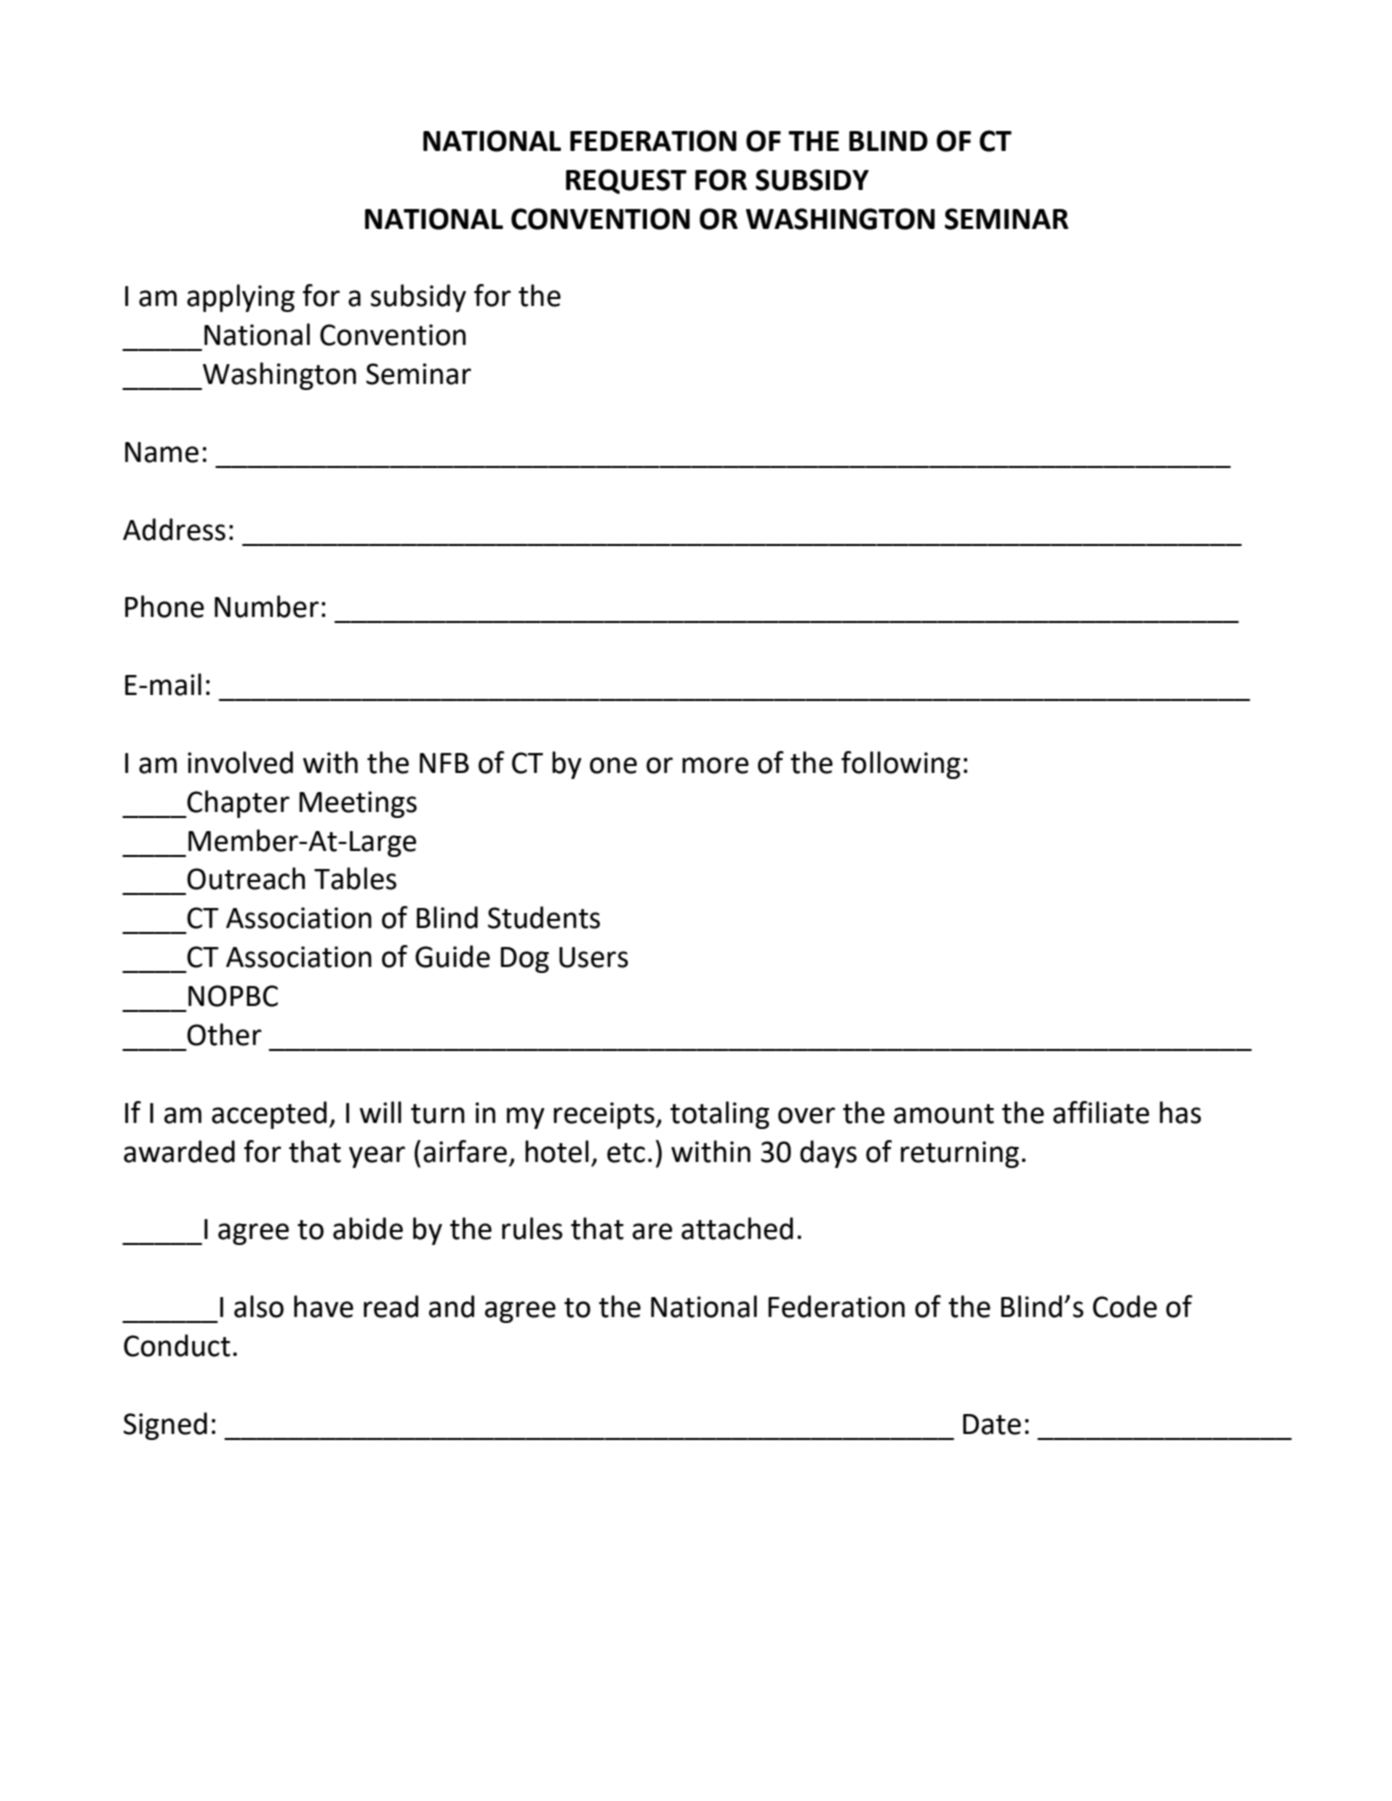  What do you see at coordinates (241, 298) in the screenshot?
I see `applying` at bounding box center [241, 298].
